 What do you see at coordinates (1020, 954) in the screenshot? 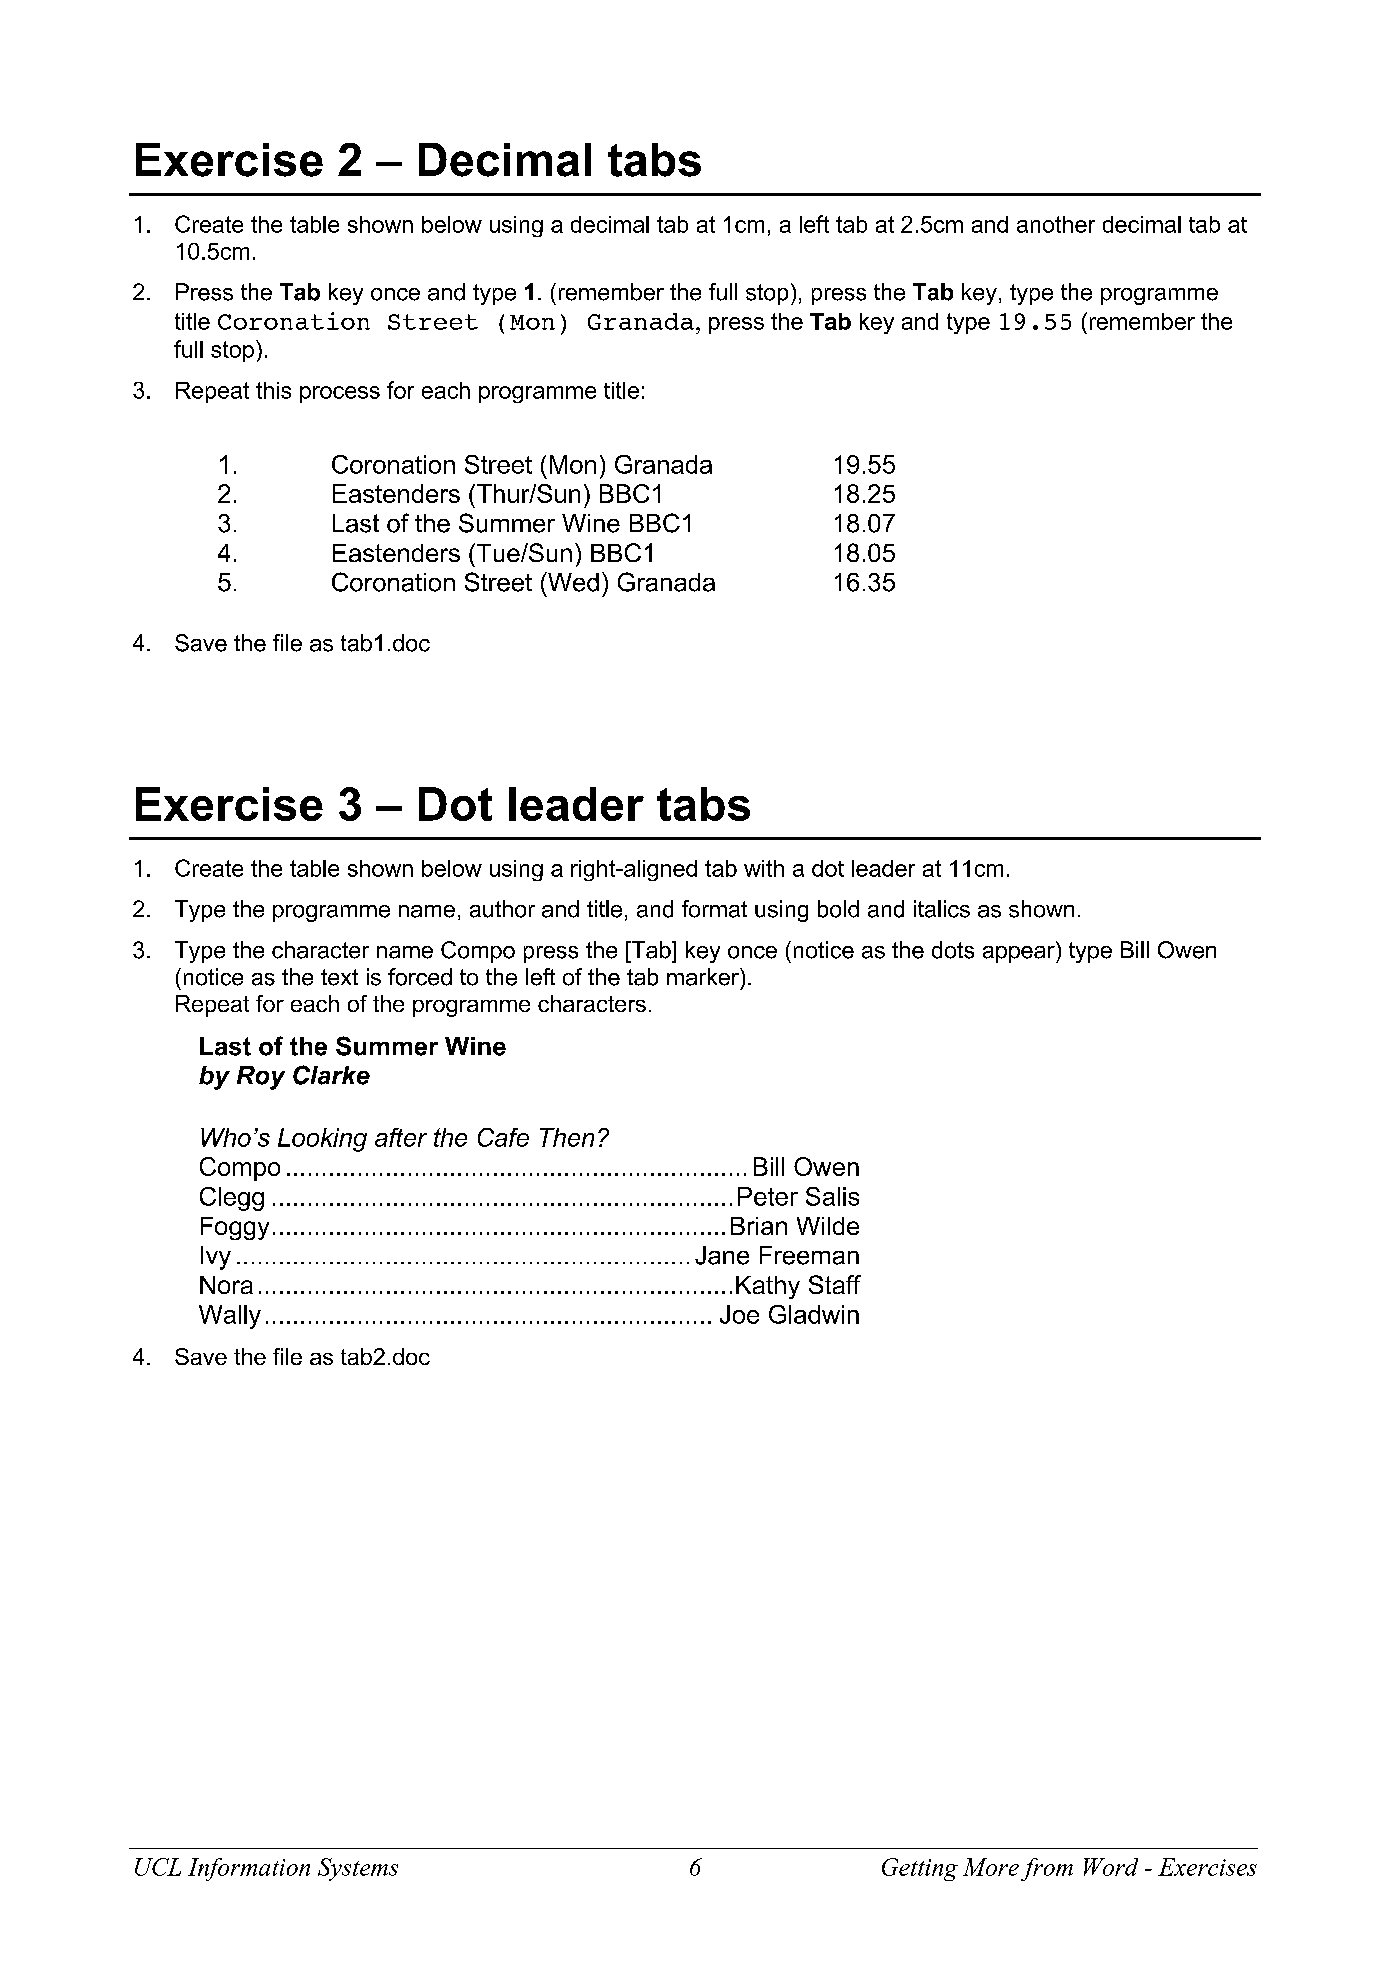
I see `appear` at bounding box center [1020, 954].
